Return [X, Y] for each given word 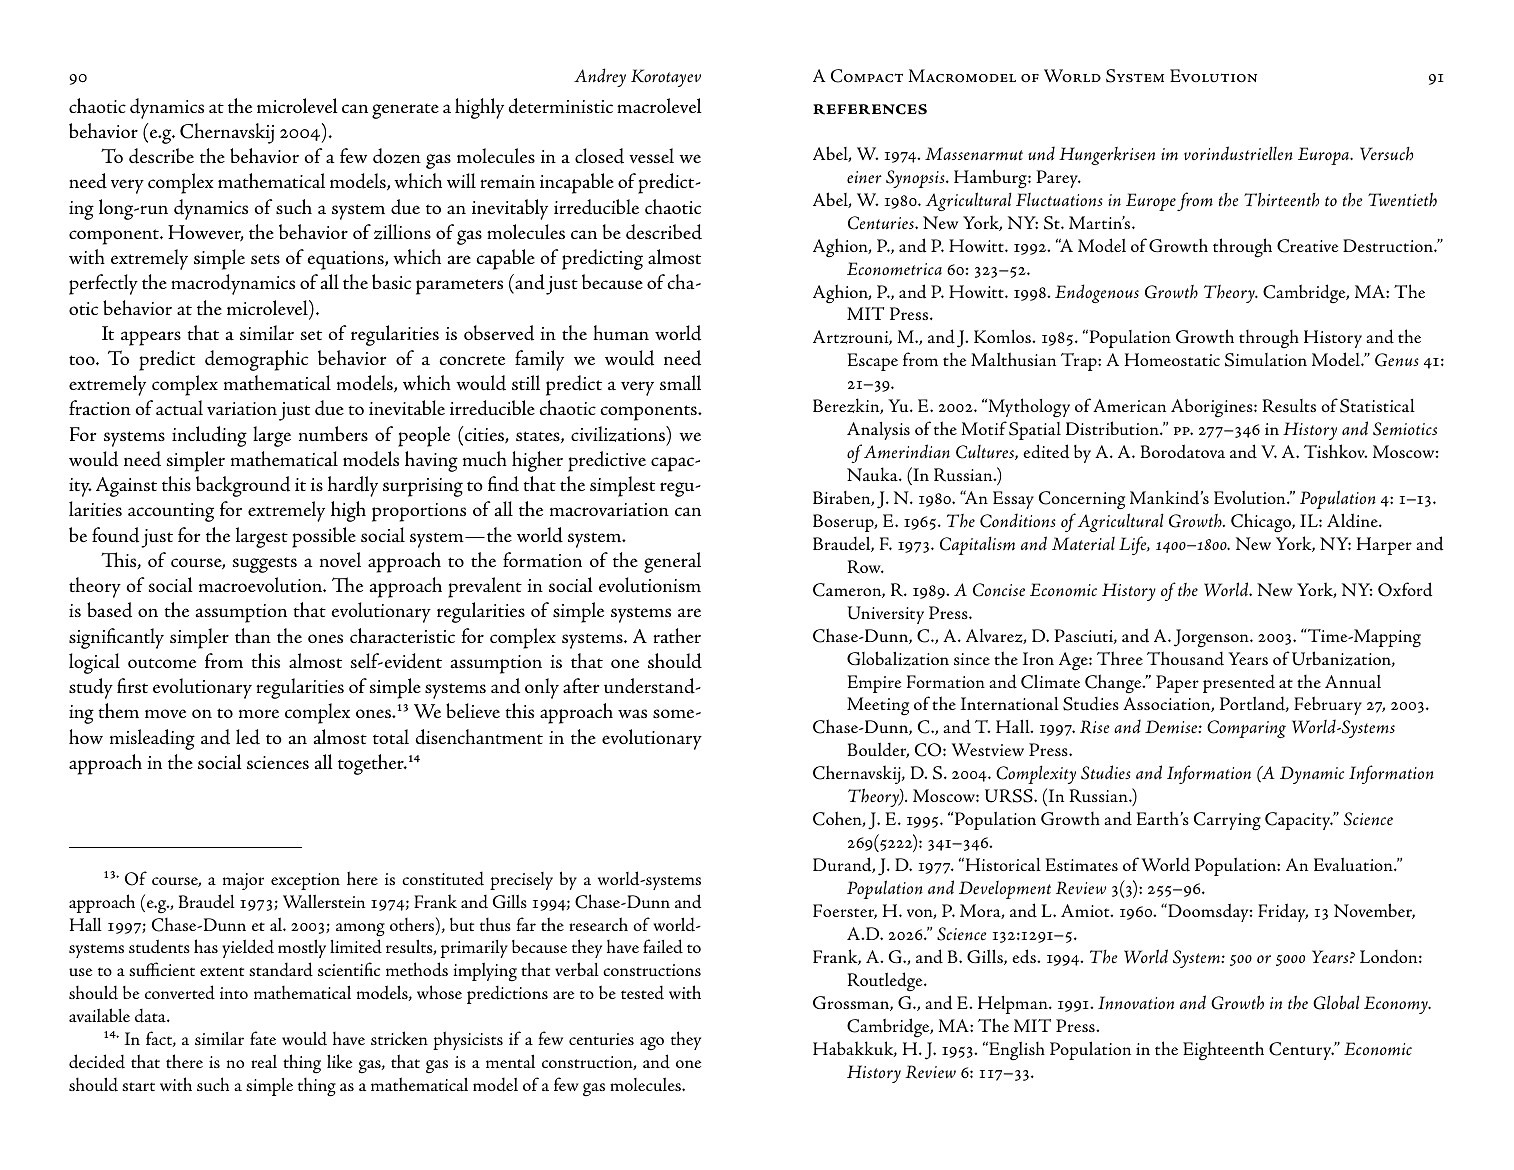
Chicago [1262, 523]
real [264, 1062]
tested [642, 992]
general [672, 562]
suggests [265, 565]
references [870, 109]
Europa [1325, 156]
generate [405, 111]
